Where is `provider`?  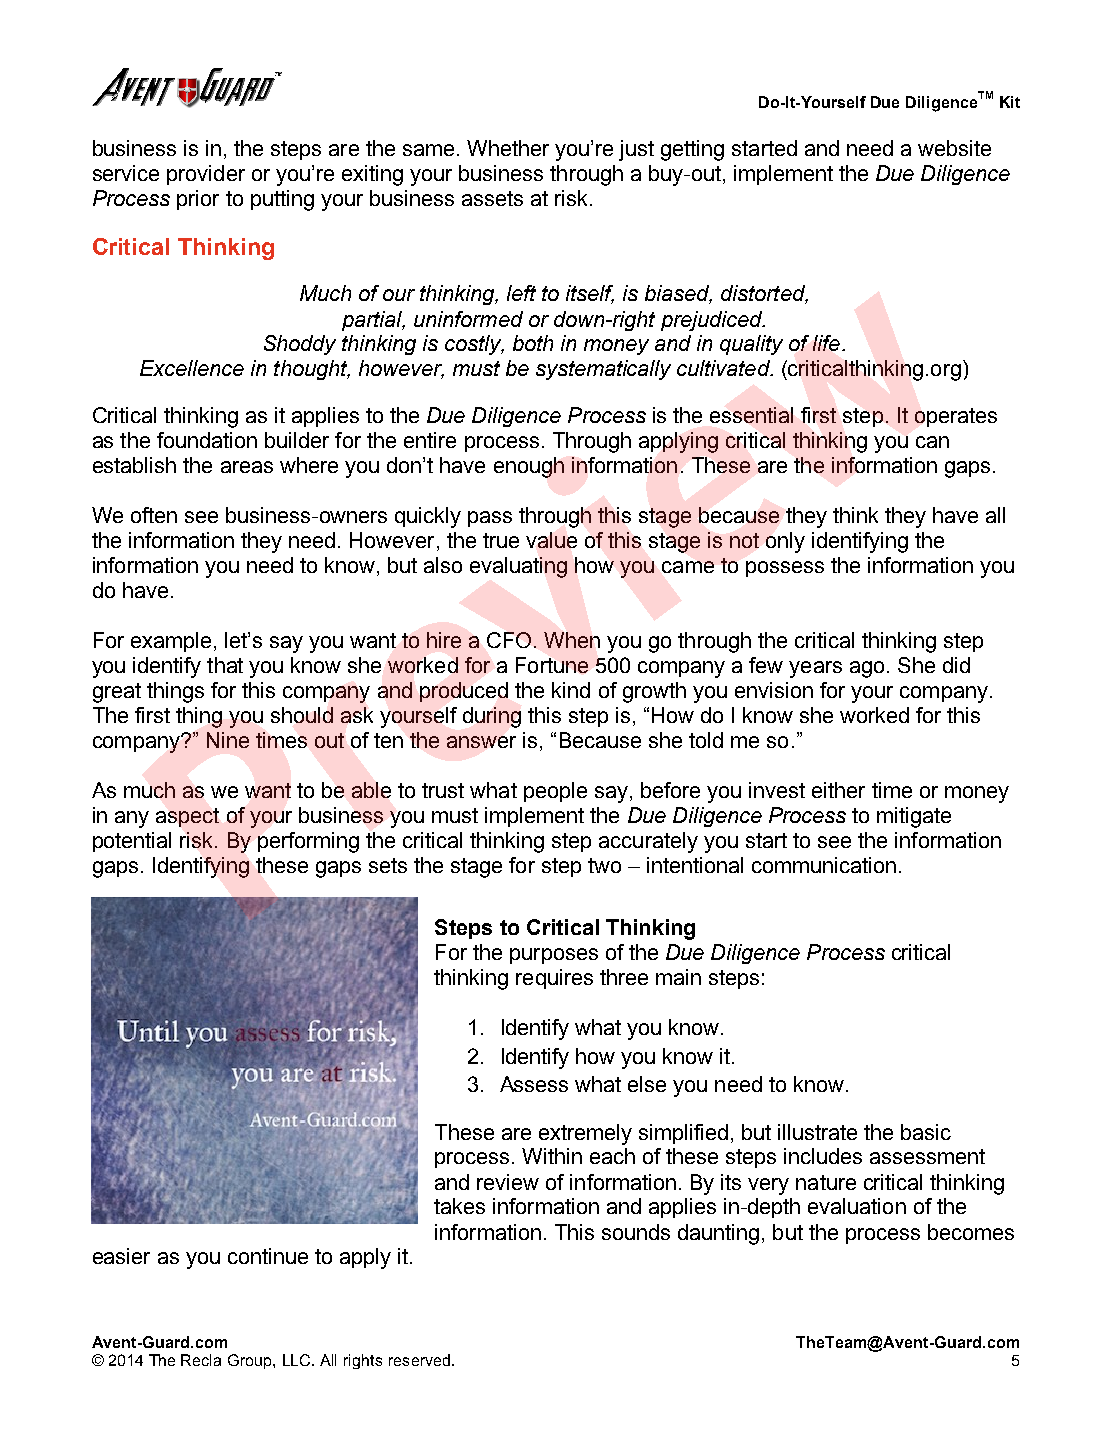 provider is located at coordinates (206, 175).
